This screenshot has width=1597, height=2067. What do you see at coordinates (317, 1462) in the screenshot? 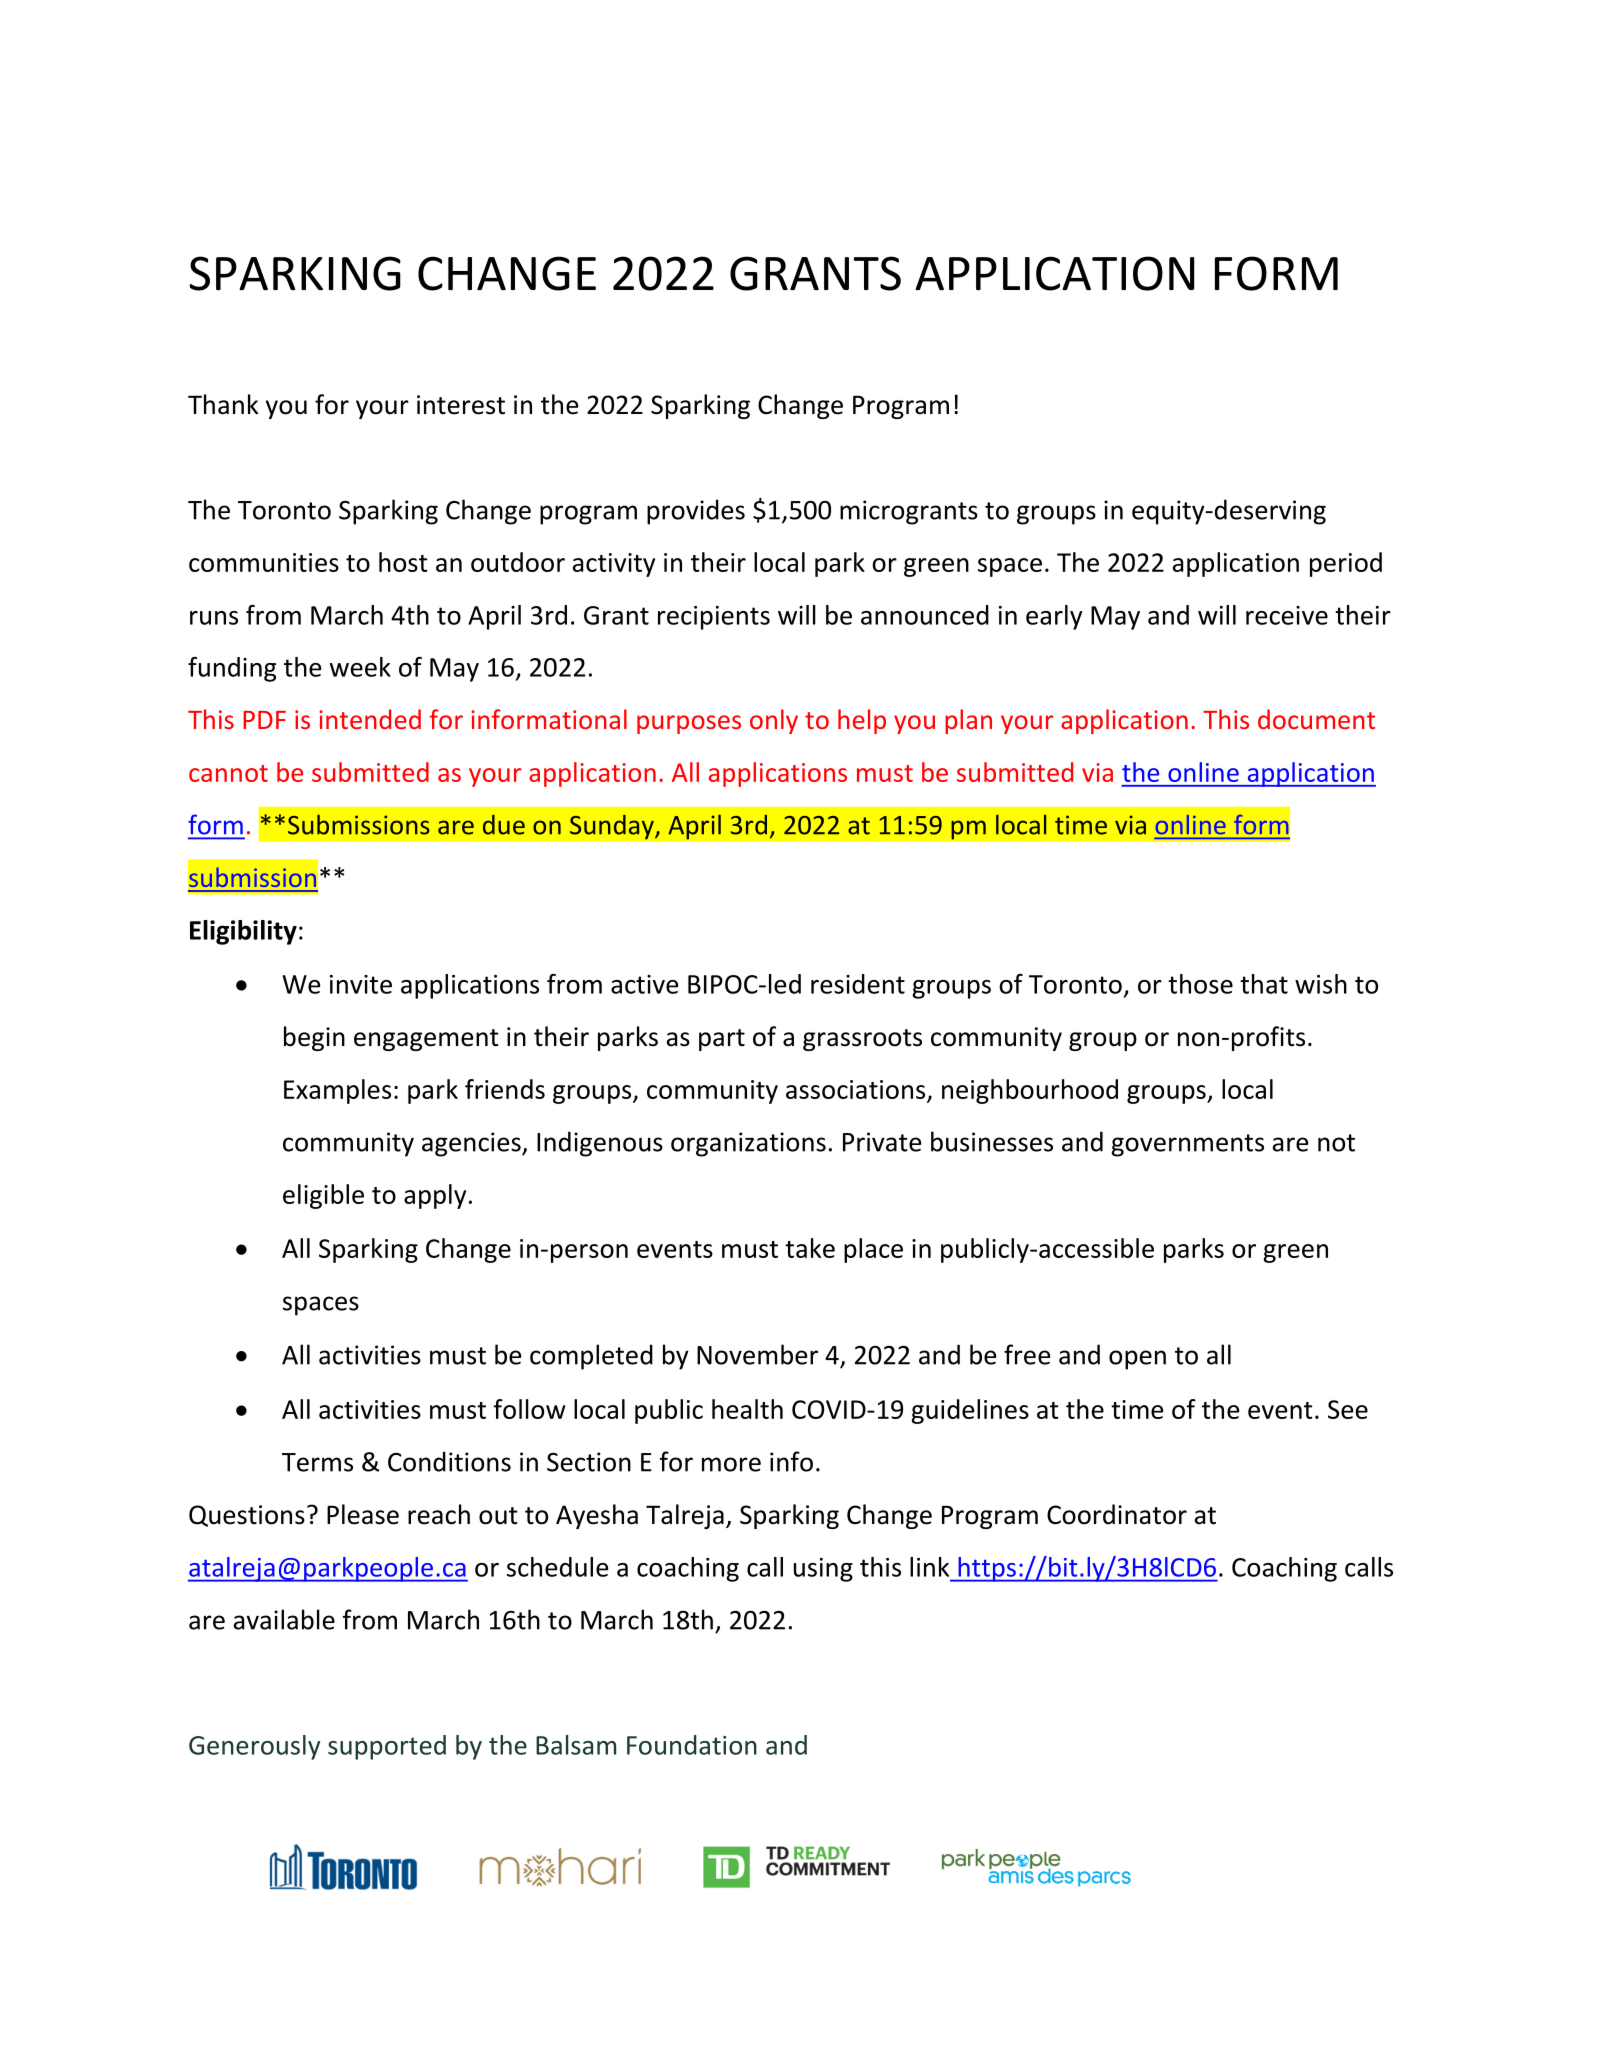
I see `Terms` at bounding box center [317, 1462].
